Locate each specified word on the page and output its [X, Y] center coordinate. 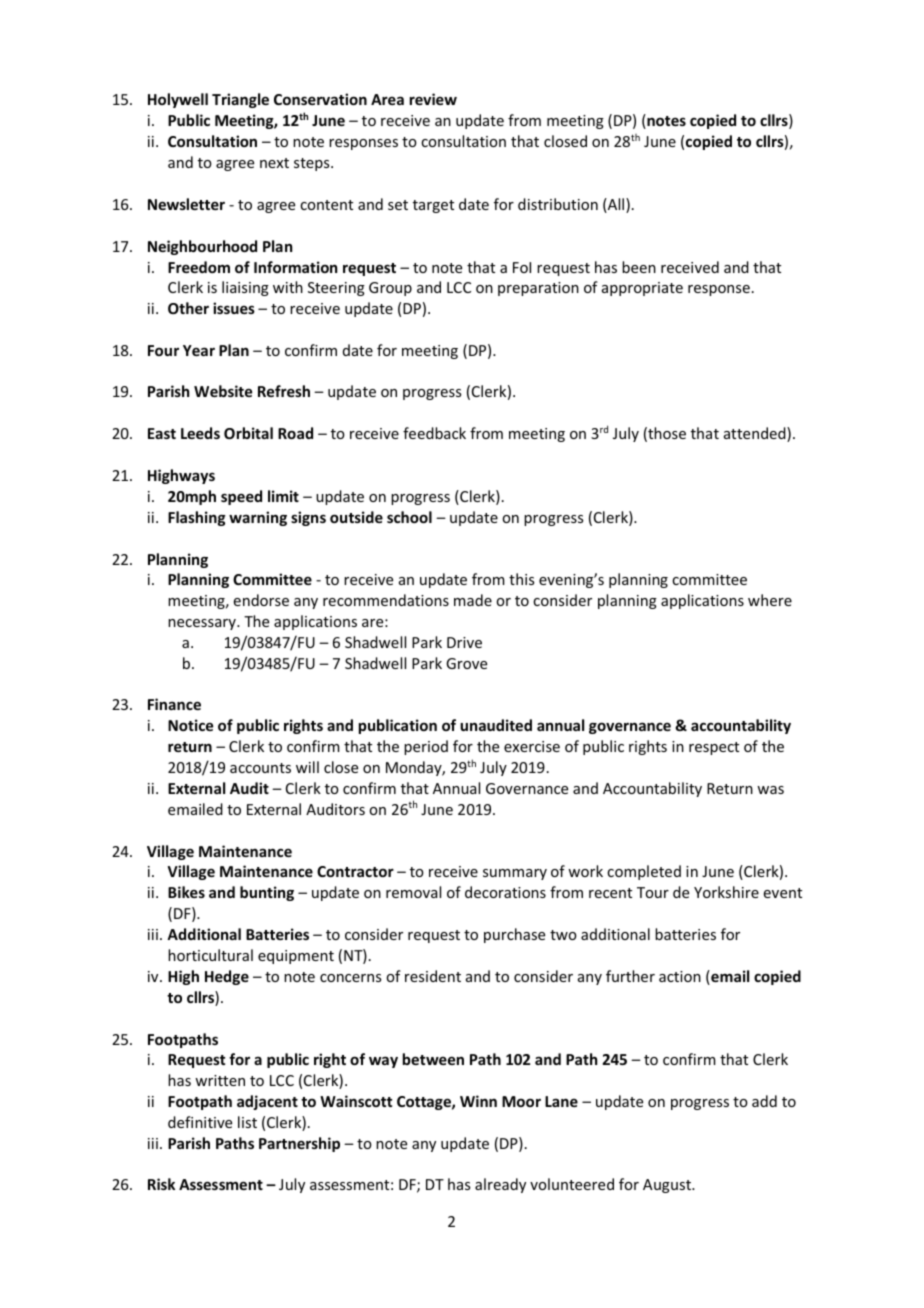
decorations [505, 892]
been [639, 267]
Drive [464, 642]
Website [223, 391]
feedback [434, 433]
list [247, 1122]
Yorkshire [726, 892]
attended [756, 434]
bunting [267, 893]
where [770, 600]
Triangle [240, 100]
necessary [203, 624]
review [433, 99]
